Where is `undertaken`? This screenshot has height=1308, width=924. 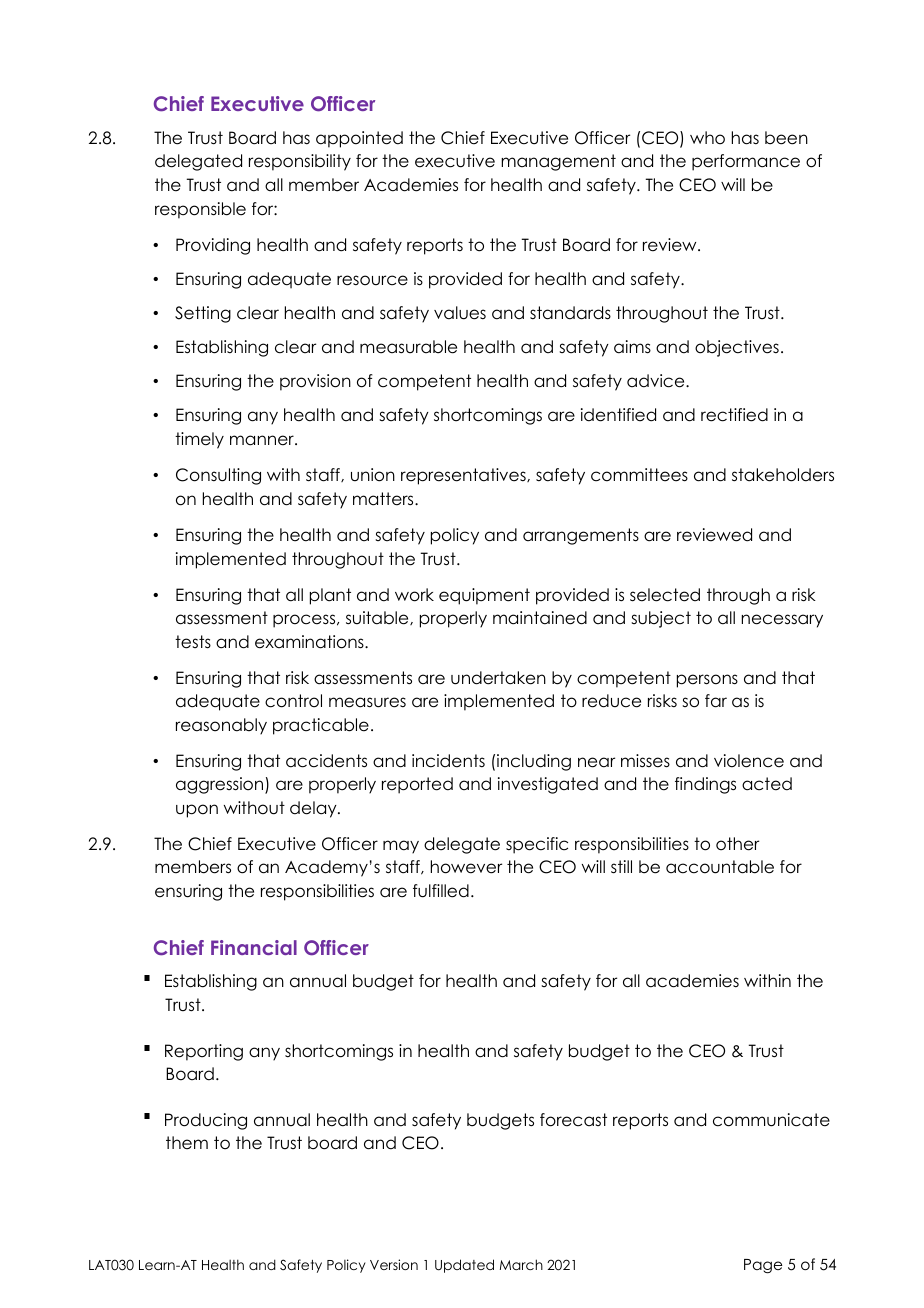 undertaken is located at coordinates (498, 678).
